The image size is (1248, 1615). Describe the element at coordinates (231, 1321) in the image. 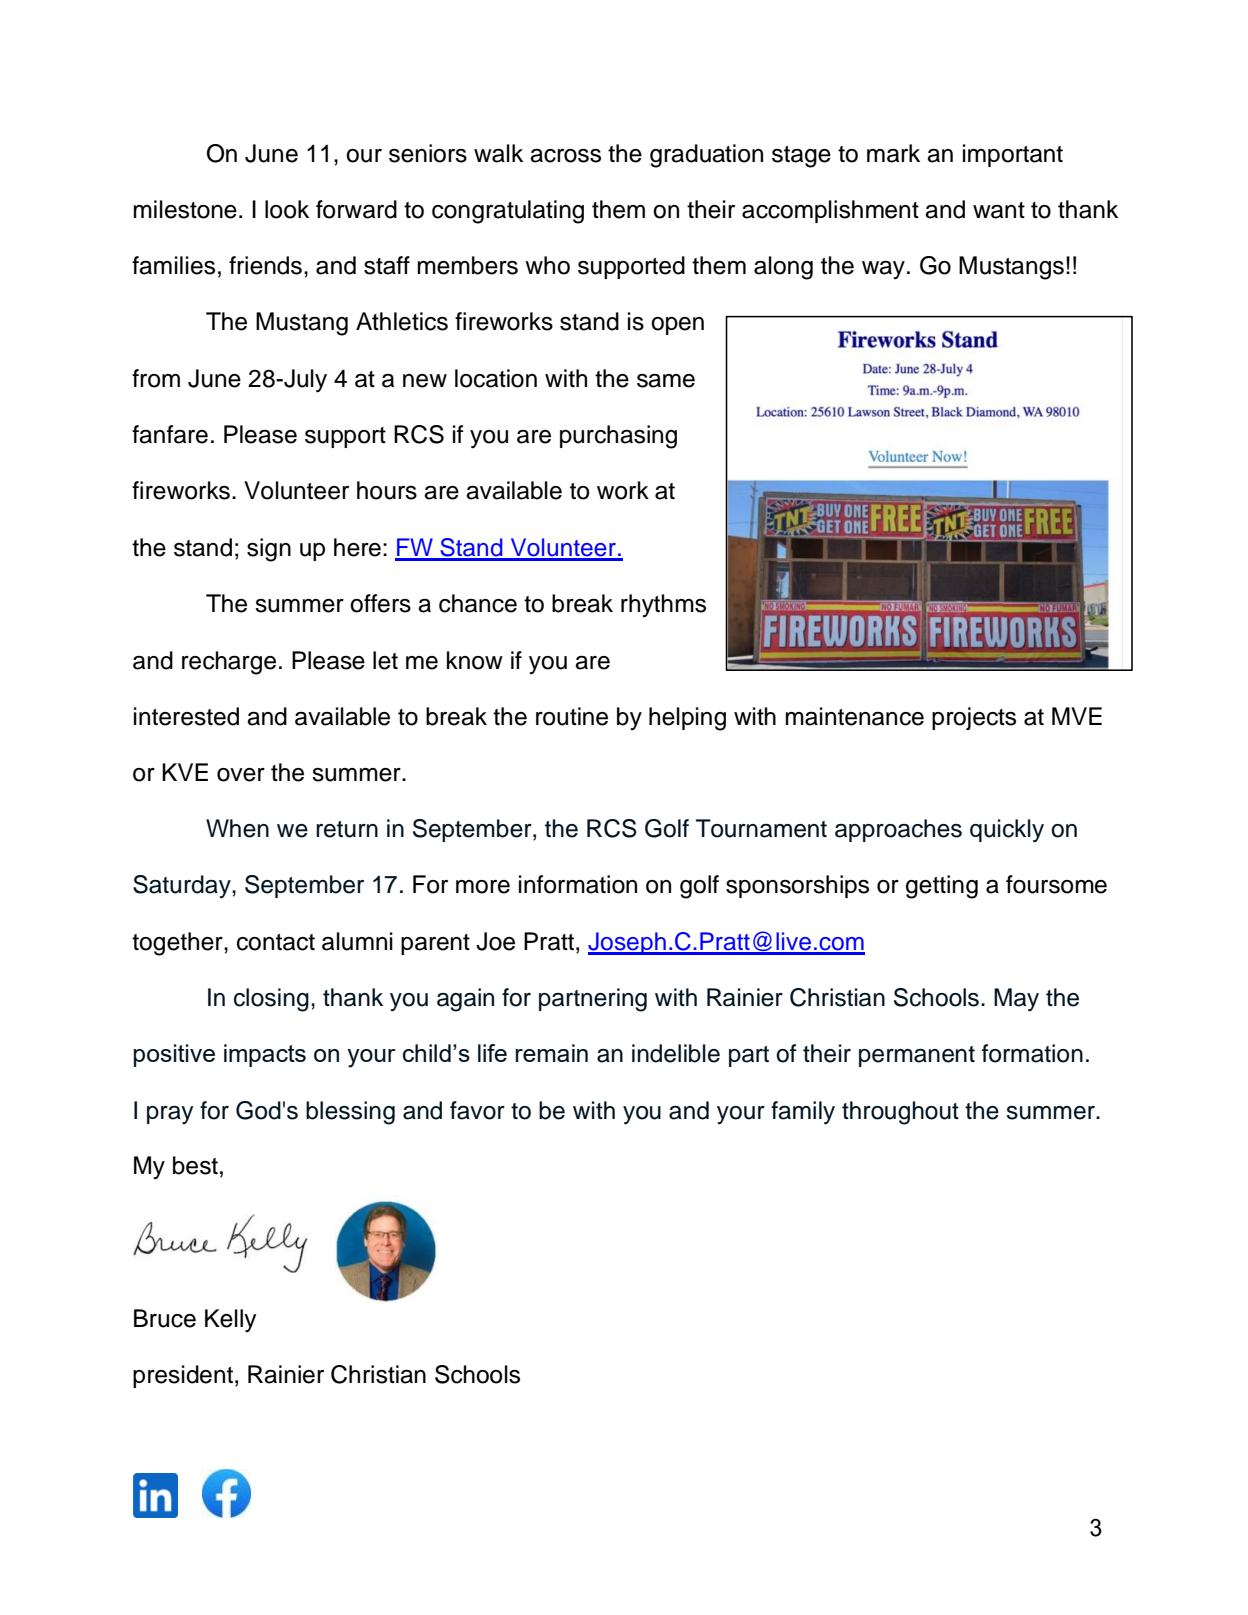

I see `Kelly` at that location.
